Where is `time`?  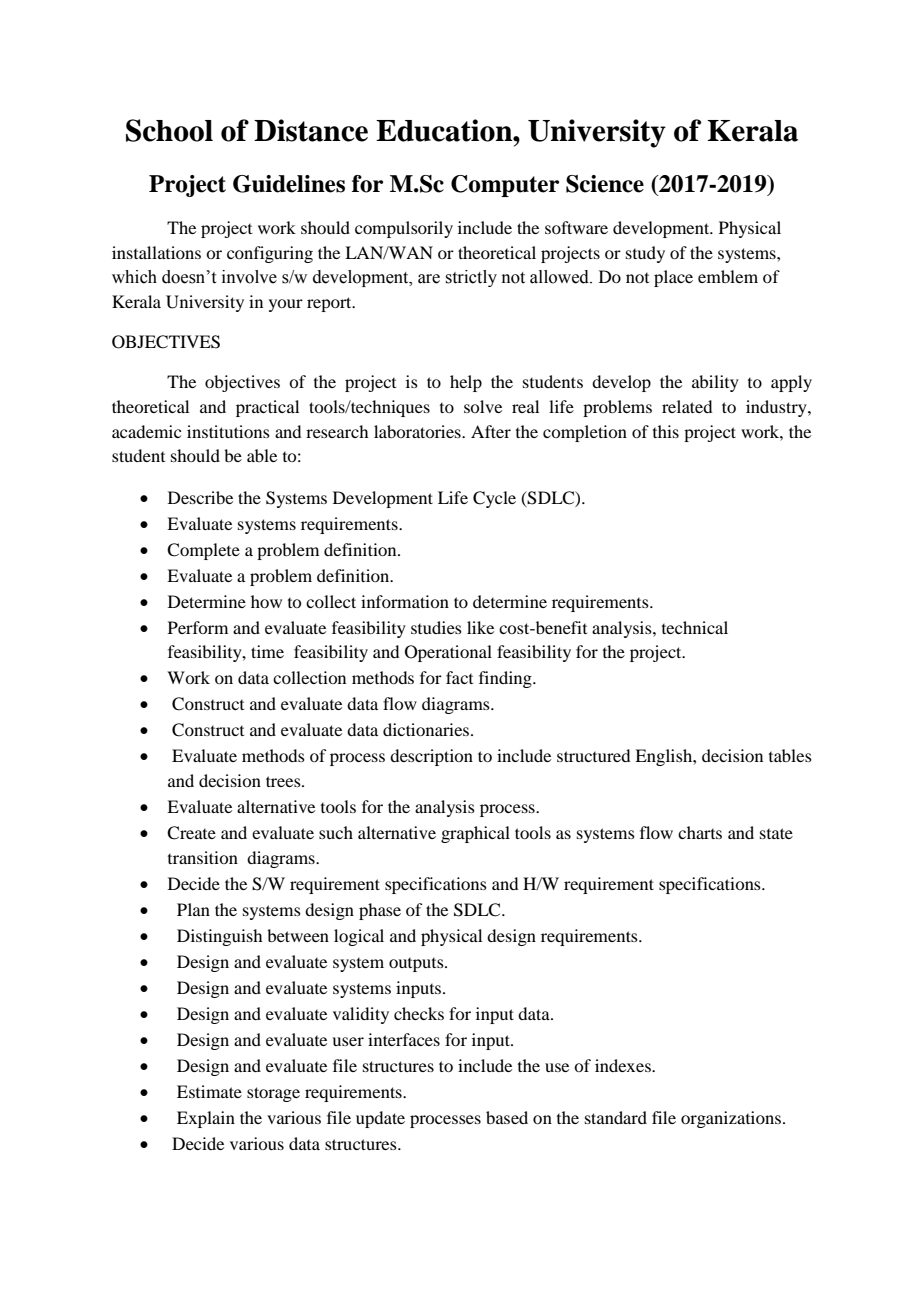 time is located at coordinates (267, 651).
